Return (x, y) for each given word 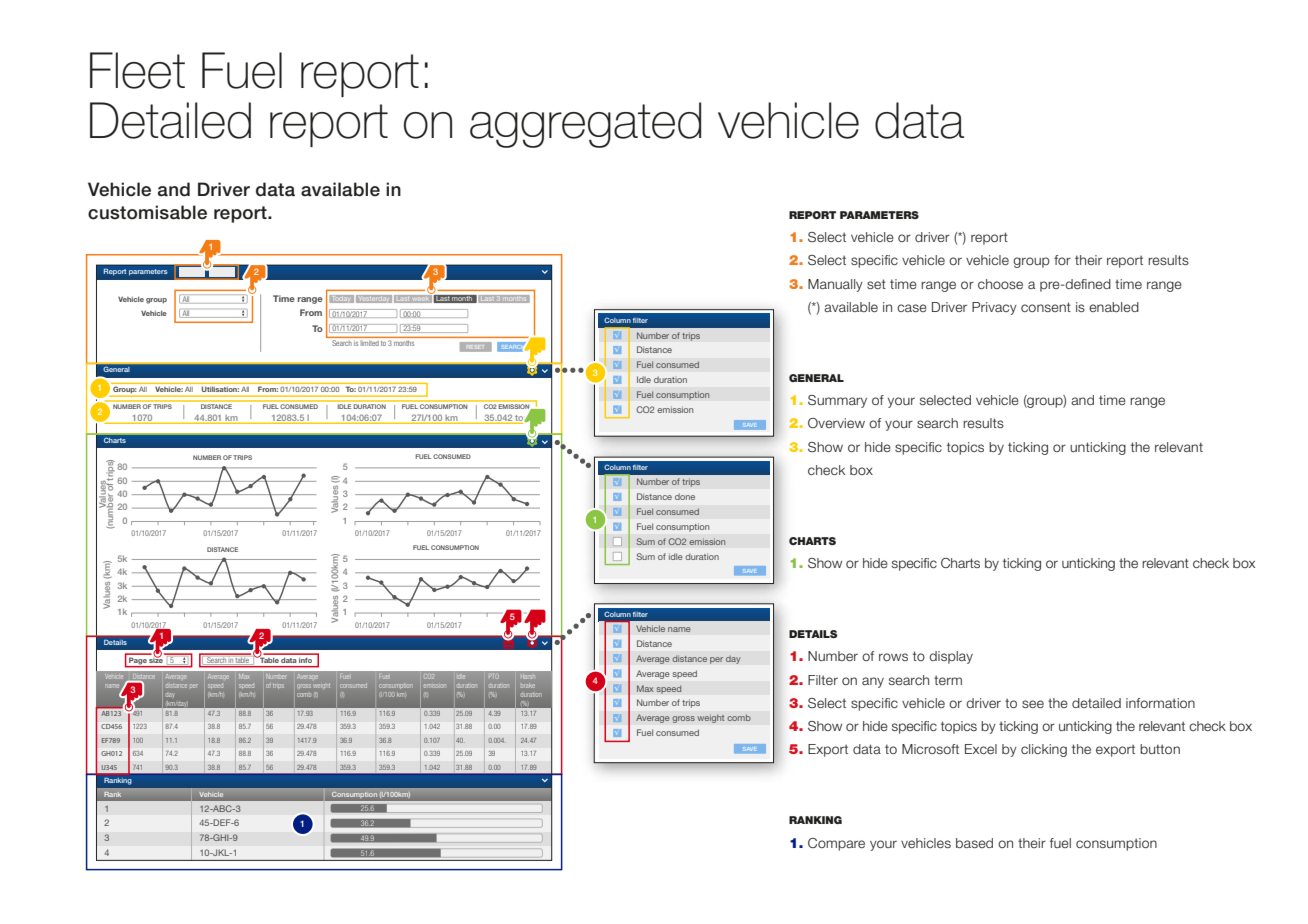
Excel (981, 749)
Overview (836, 423)
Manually (835, 285)
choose (1000, 284)
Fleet (137, 70)
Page (138, 662)
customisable (147, 212)
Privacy (994, 308)
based (974, 843)
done (685, 497)
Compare (836, 844)
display (951, 657)
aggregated (585, 125)
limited (370, 343)
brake (528, 686)
